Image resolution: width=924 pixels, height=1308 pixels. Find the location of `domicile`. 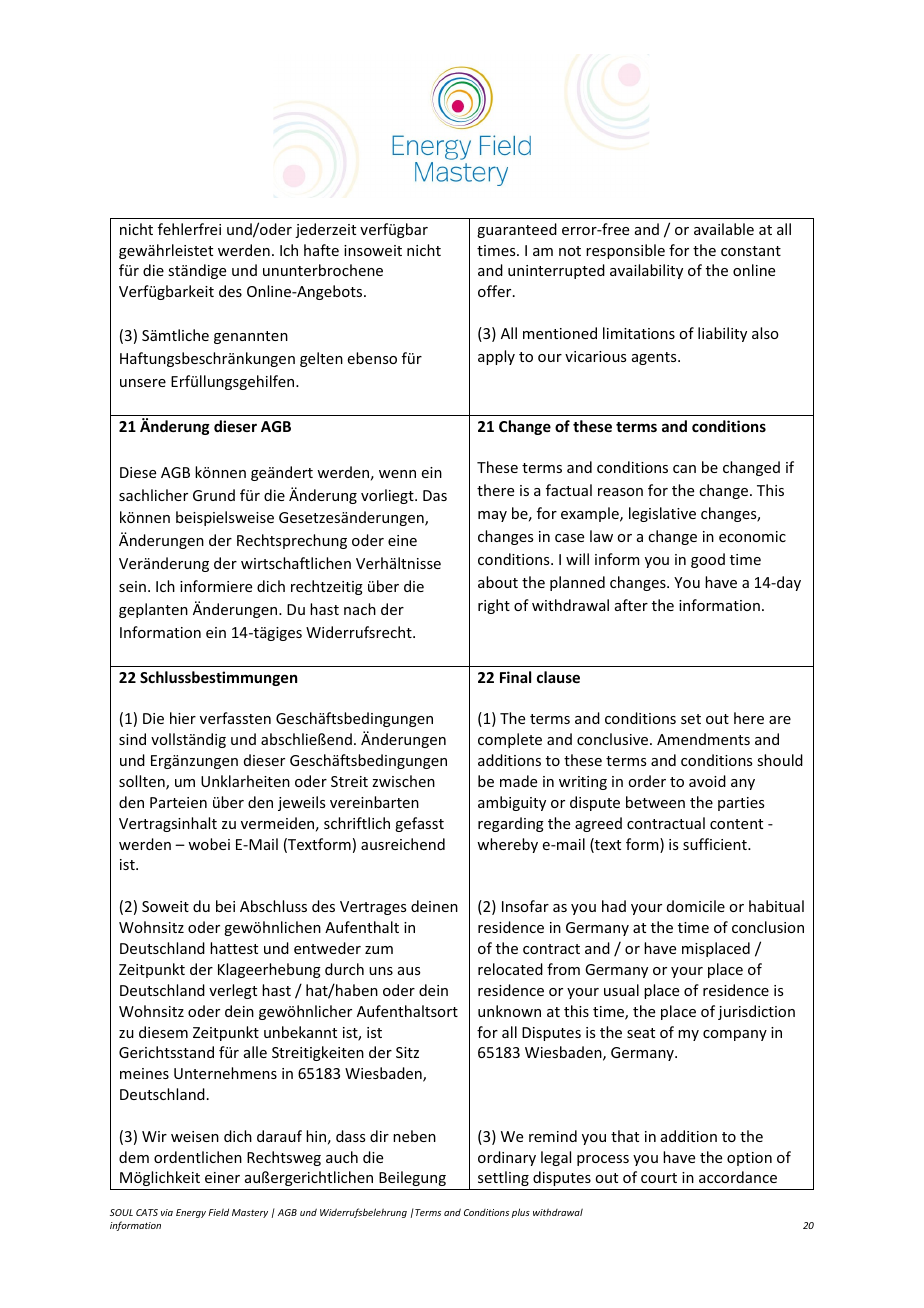

domicile is located at coordinates (696, 906).
